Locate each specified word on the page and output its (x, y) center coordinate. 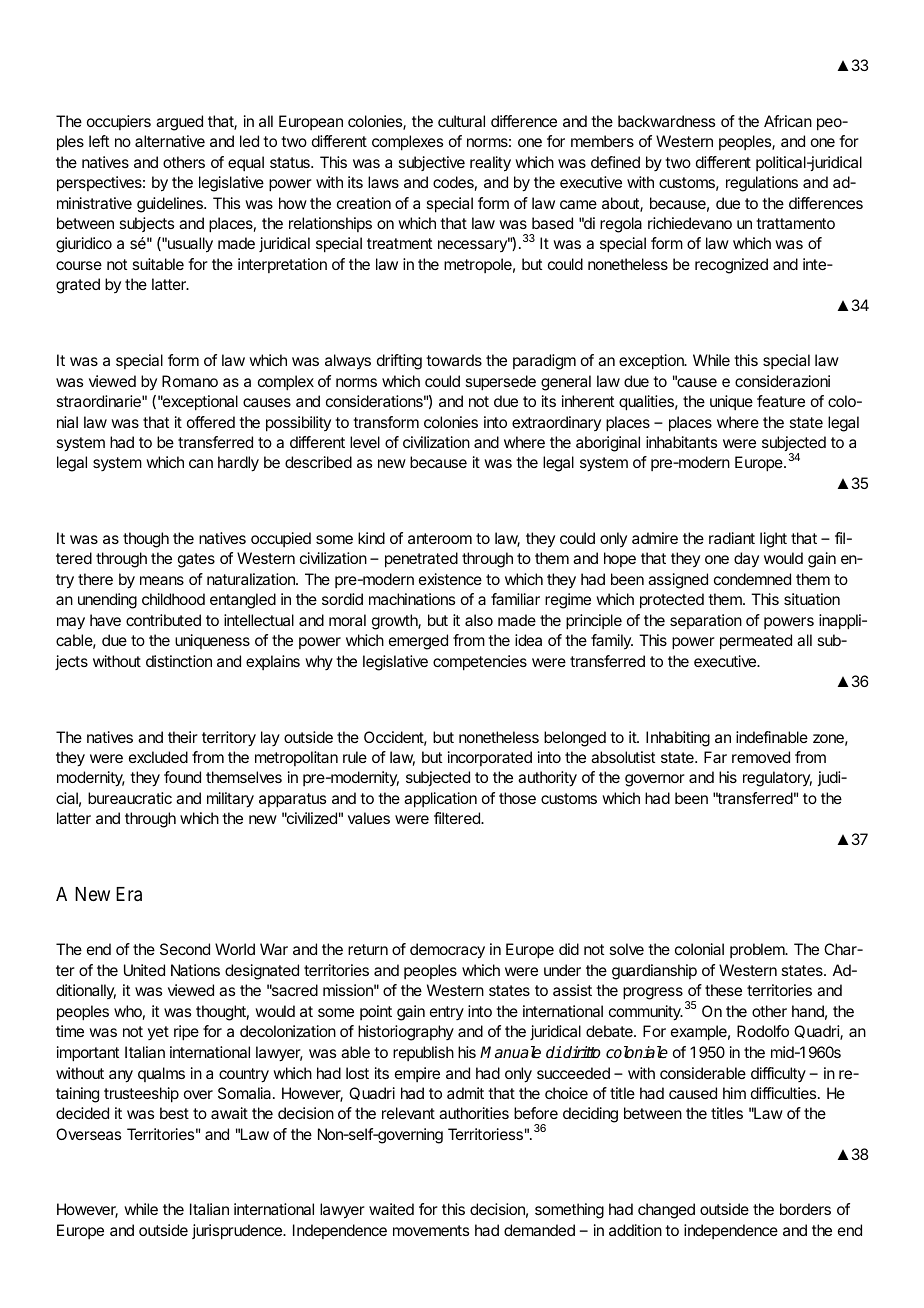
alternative (170, 141)
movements (431, 1230)
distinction (179, 661)
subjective (431, 163)
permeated (756, 642)
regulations (762, 184)
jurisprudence (238, 1232)
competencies (480, 663)
